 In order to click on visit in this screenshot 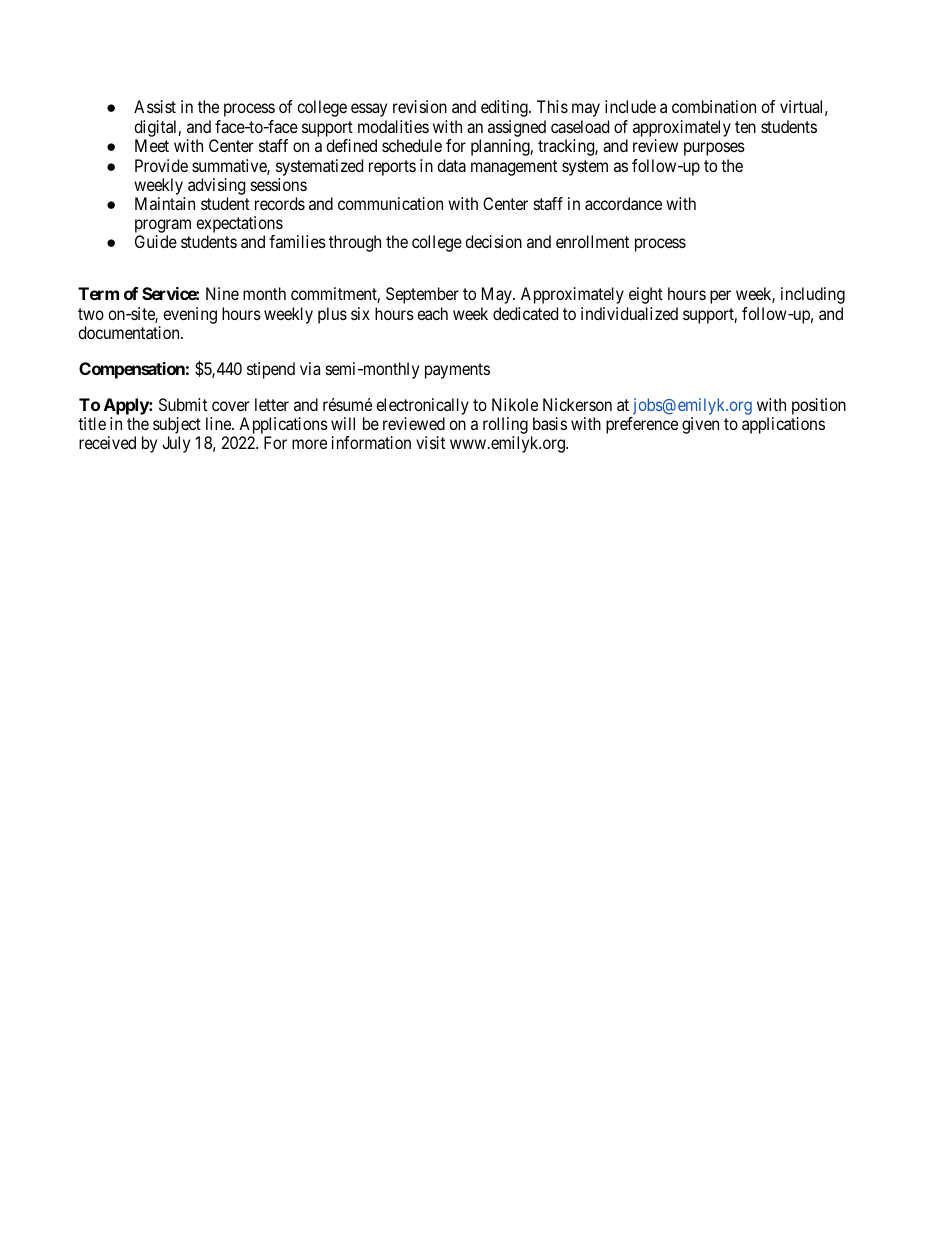, I will do `click(430, 442)`.
